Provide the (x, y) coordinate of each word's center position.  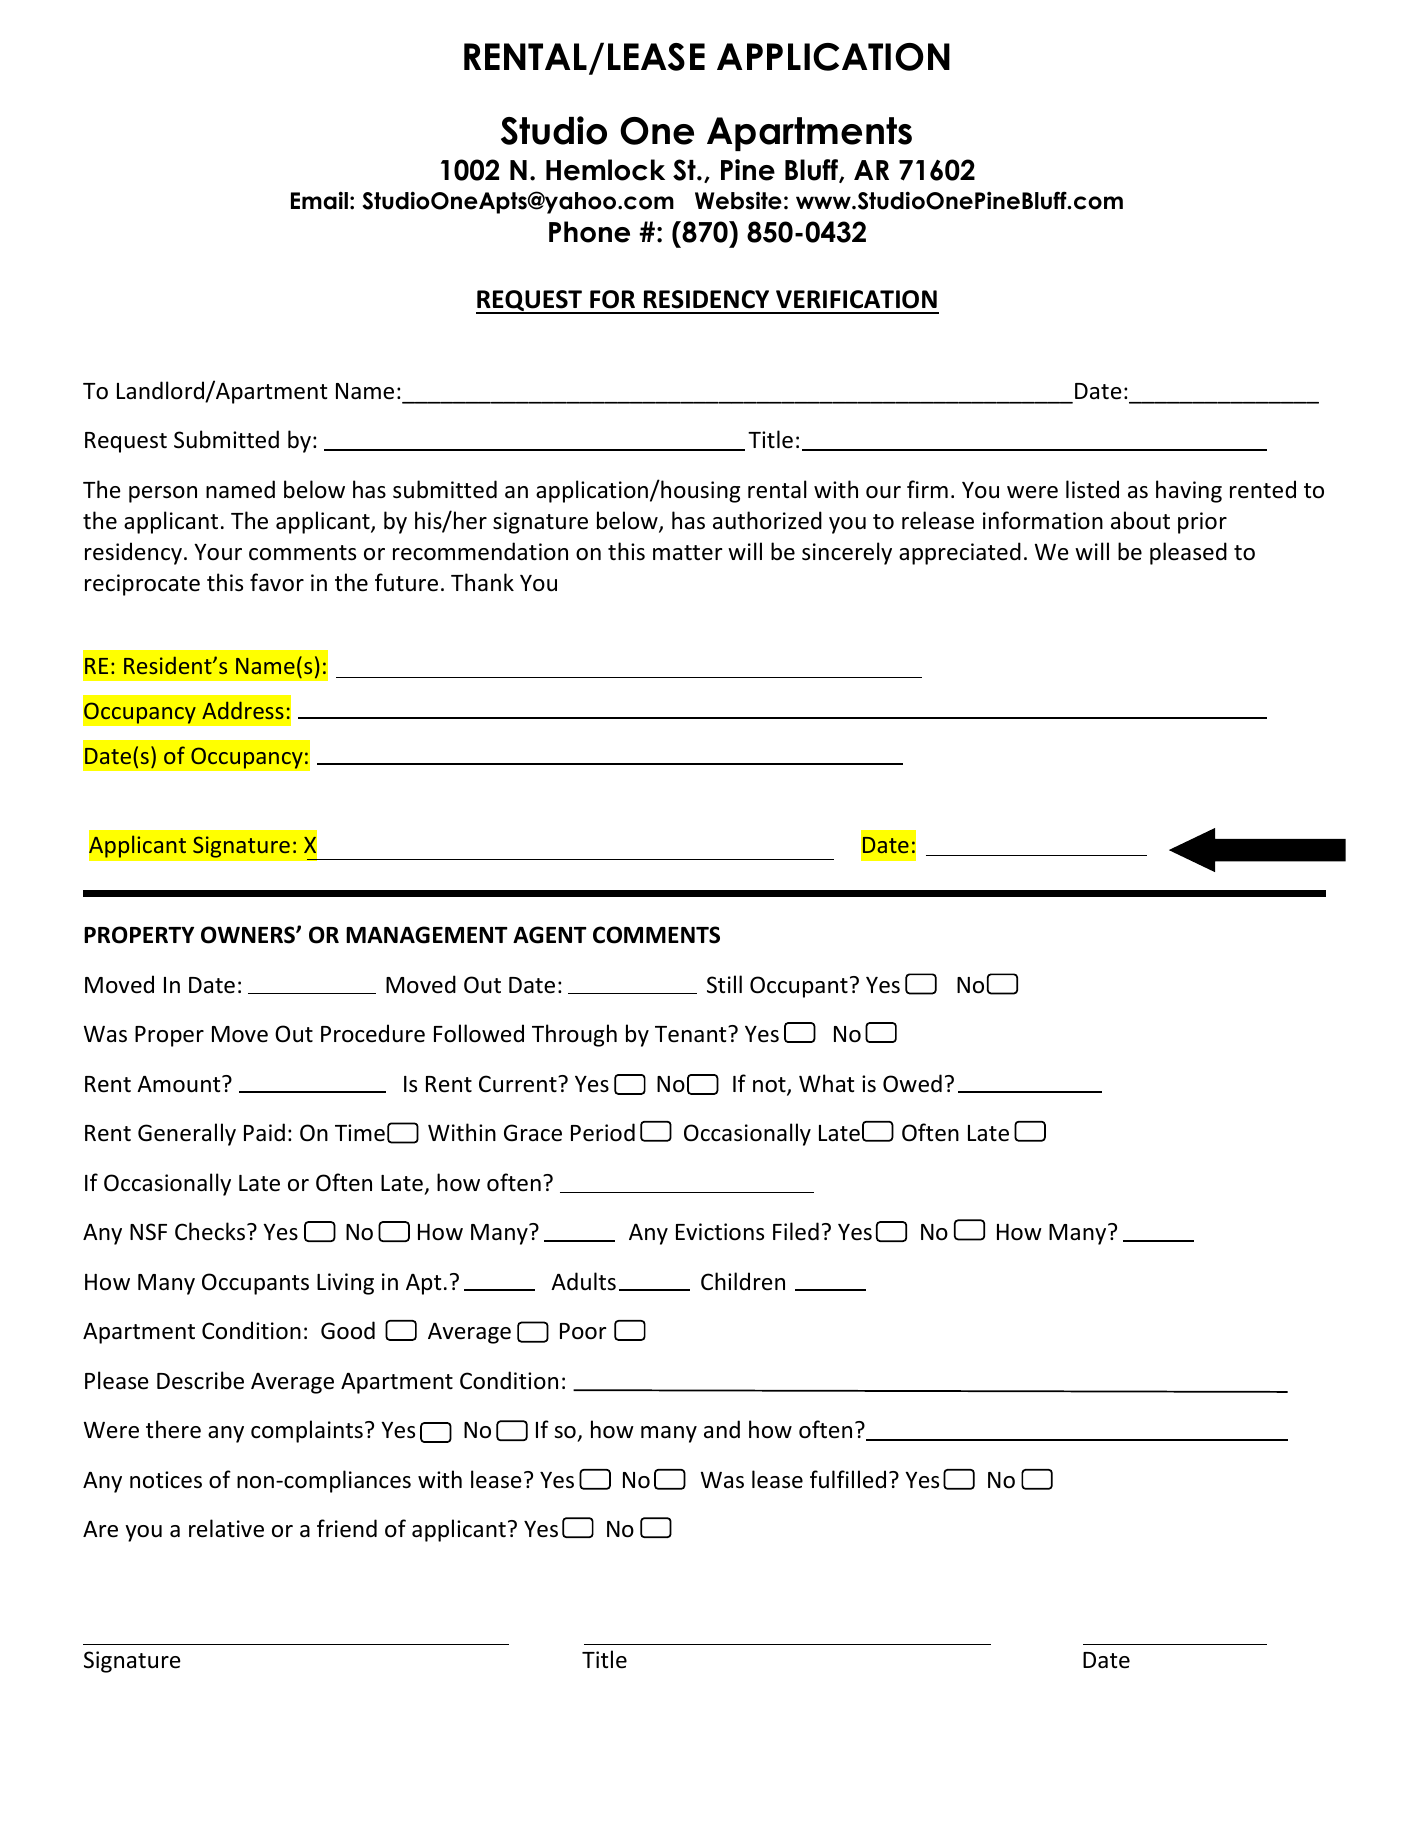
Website (738, 201)
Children (743, 1281)
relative (226, 1528)
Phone (589, 232)
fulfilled (848, 1479)
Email (319, 200)
